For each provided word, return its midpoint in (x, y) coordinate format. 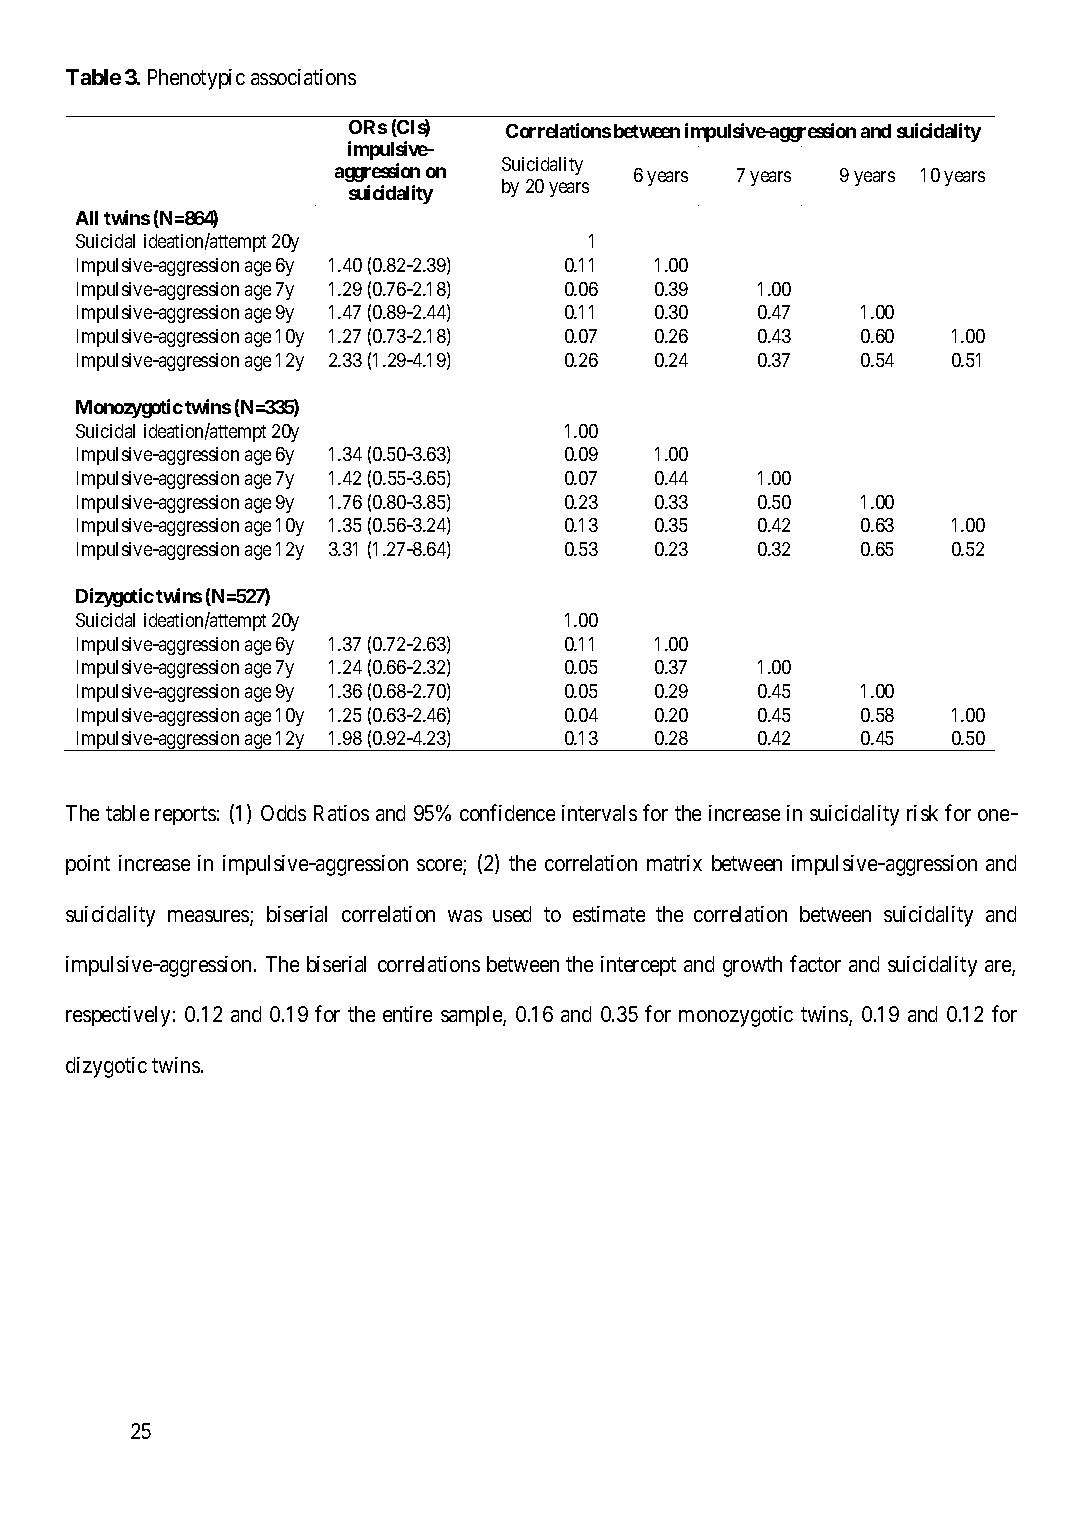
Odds (283, 813)
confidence (507, 812)
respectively (118, 1016)
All (87, 218)
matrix (674, 863)
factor (815, 963)
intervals (599, 813)
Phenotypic (196, 79)
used (512, 914)
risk (922, 813)
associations (303, 77)
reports (185, 816)
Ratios (341, 813)
